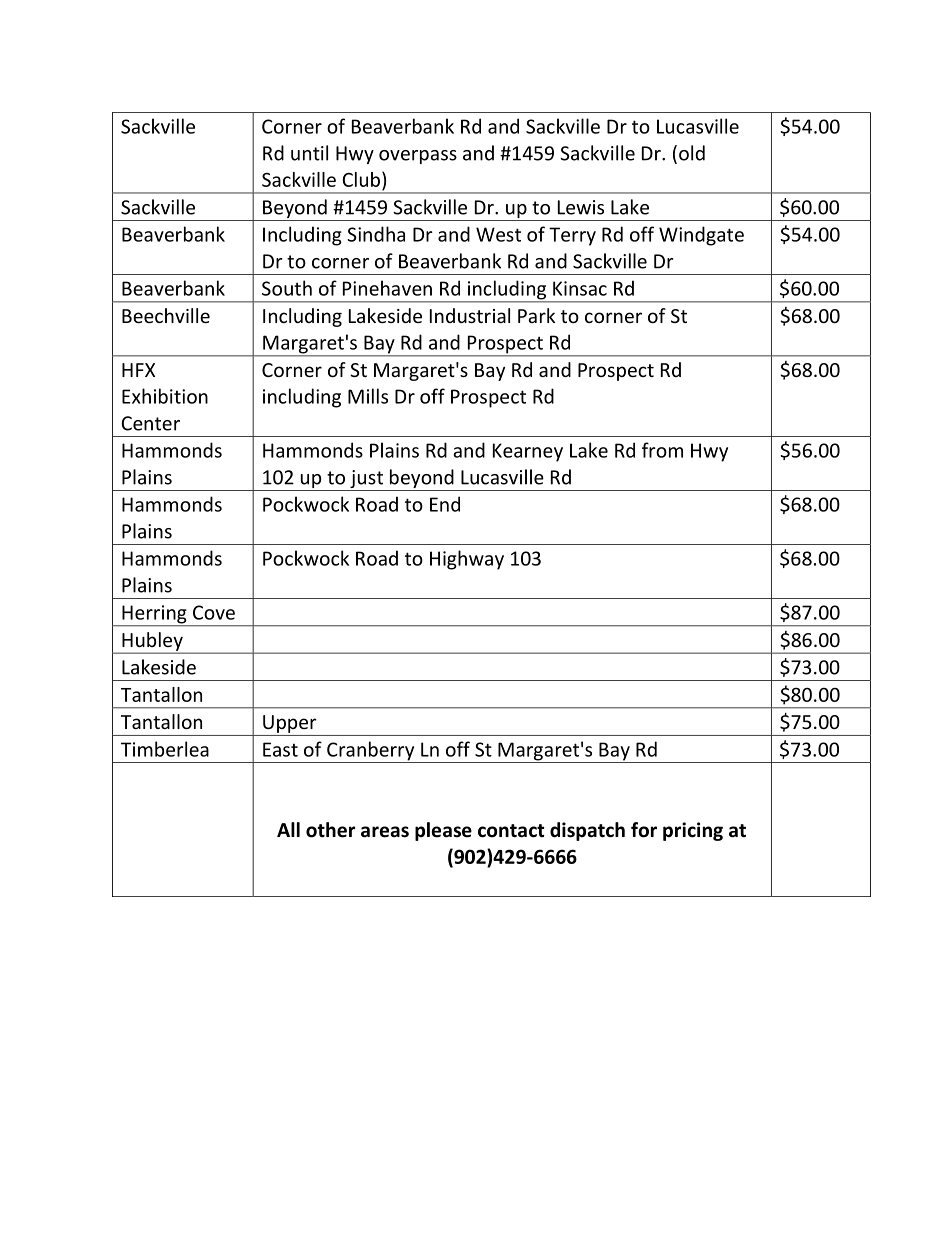  What do you see at coordinates (150, 423) in the screenshot?
I see `Center` at bounding box center [150, 423].
